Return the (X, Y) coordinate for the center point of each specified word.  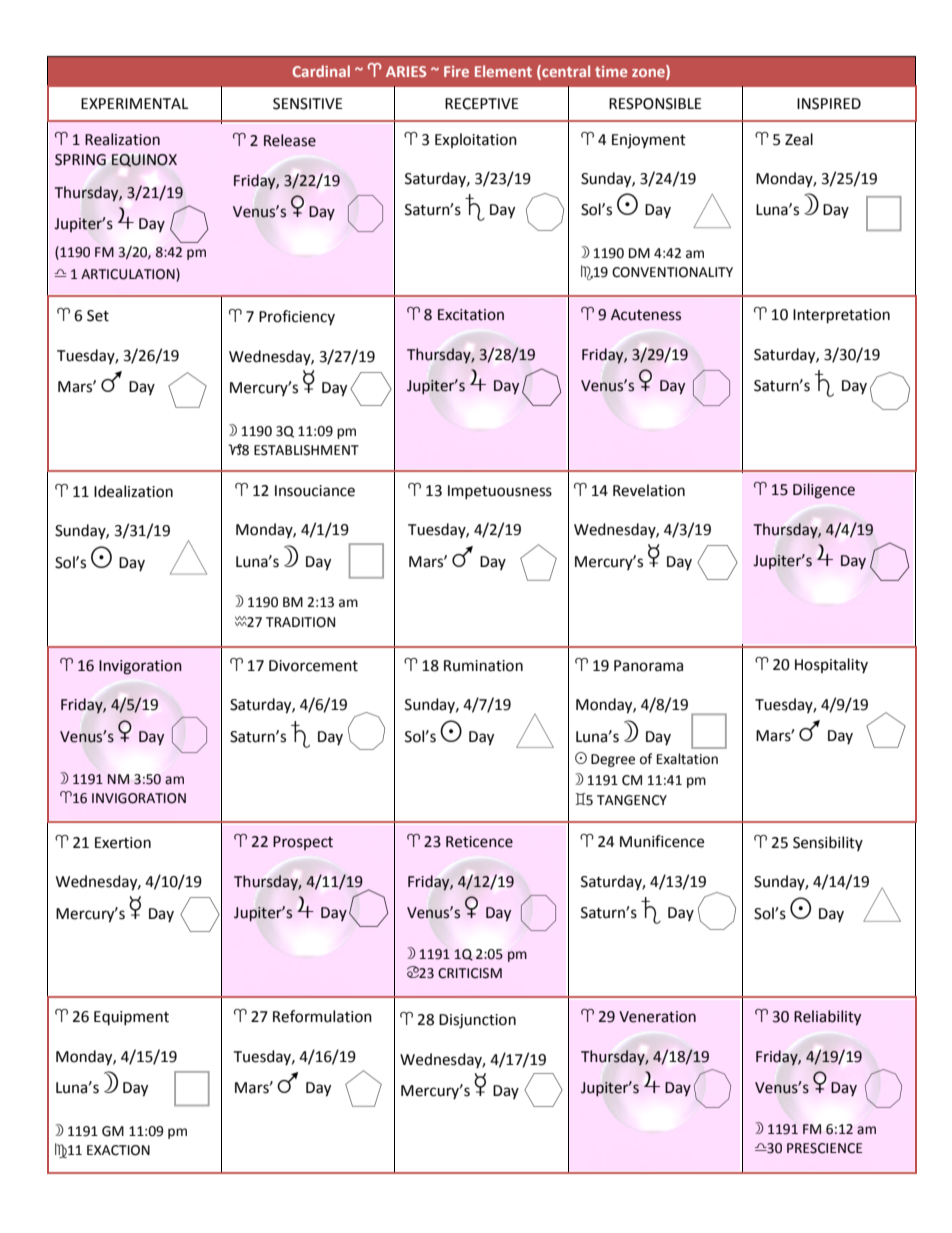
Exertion (123, 843)
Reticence (479, 842)
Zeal (799, 139)
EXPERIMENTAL (134, 103)
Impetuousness (500, 492)
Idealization (133, 491)
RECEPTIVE (482, 104)
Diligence (824, 491)
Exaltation (687, 759)
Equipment (131, 1018)
